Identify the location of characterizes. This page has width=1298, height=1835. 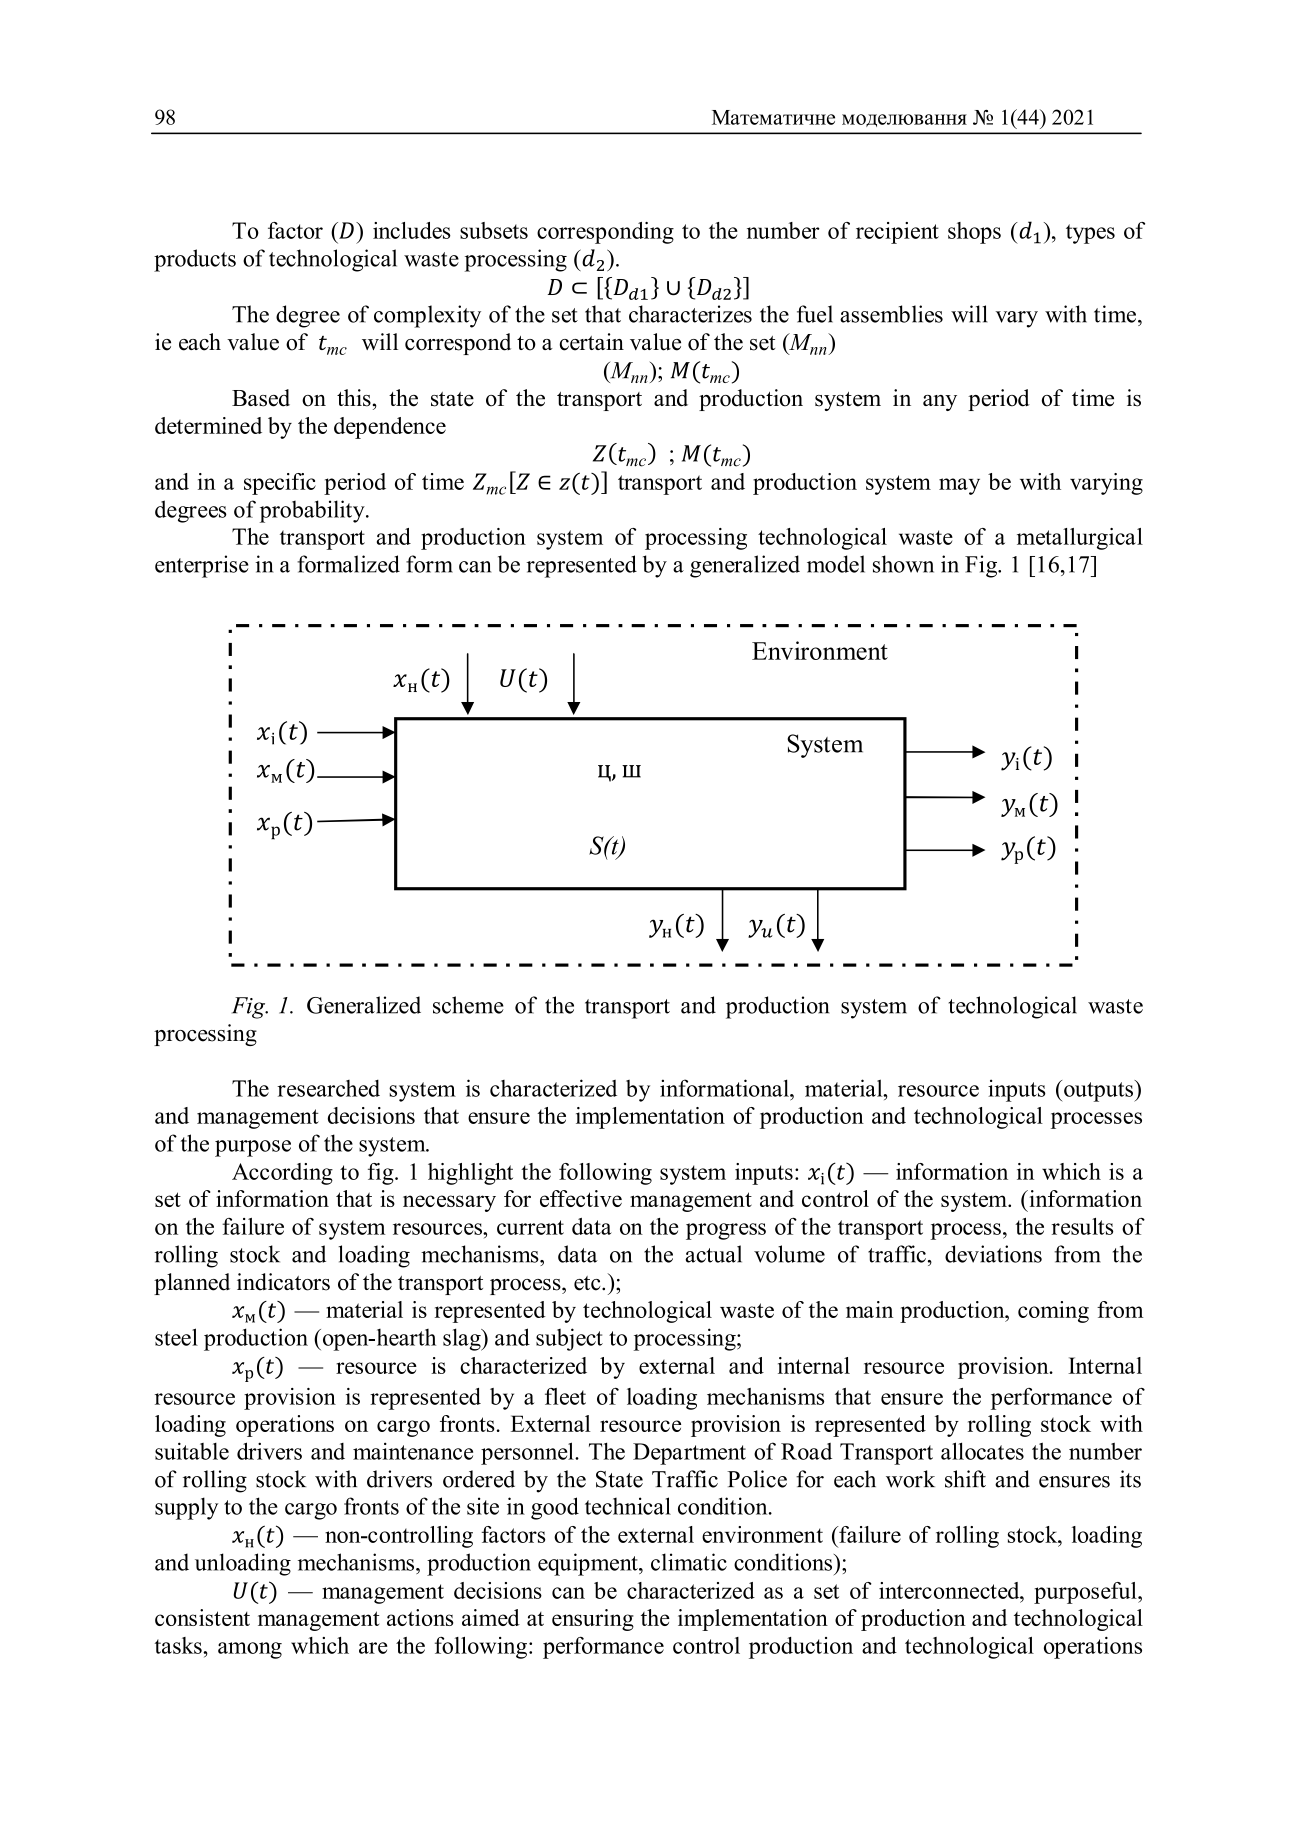
(690, 314).
